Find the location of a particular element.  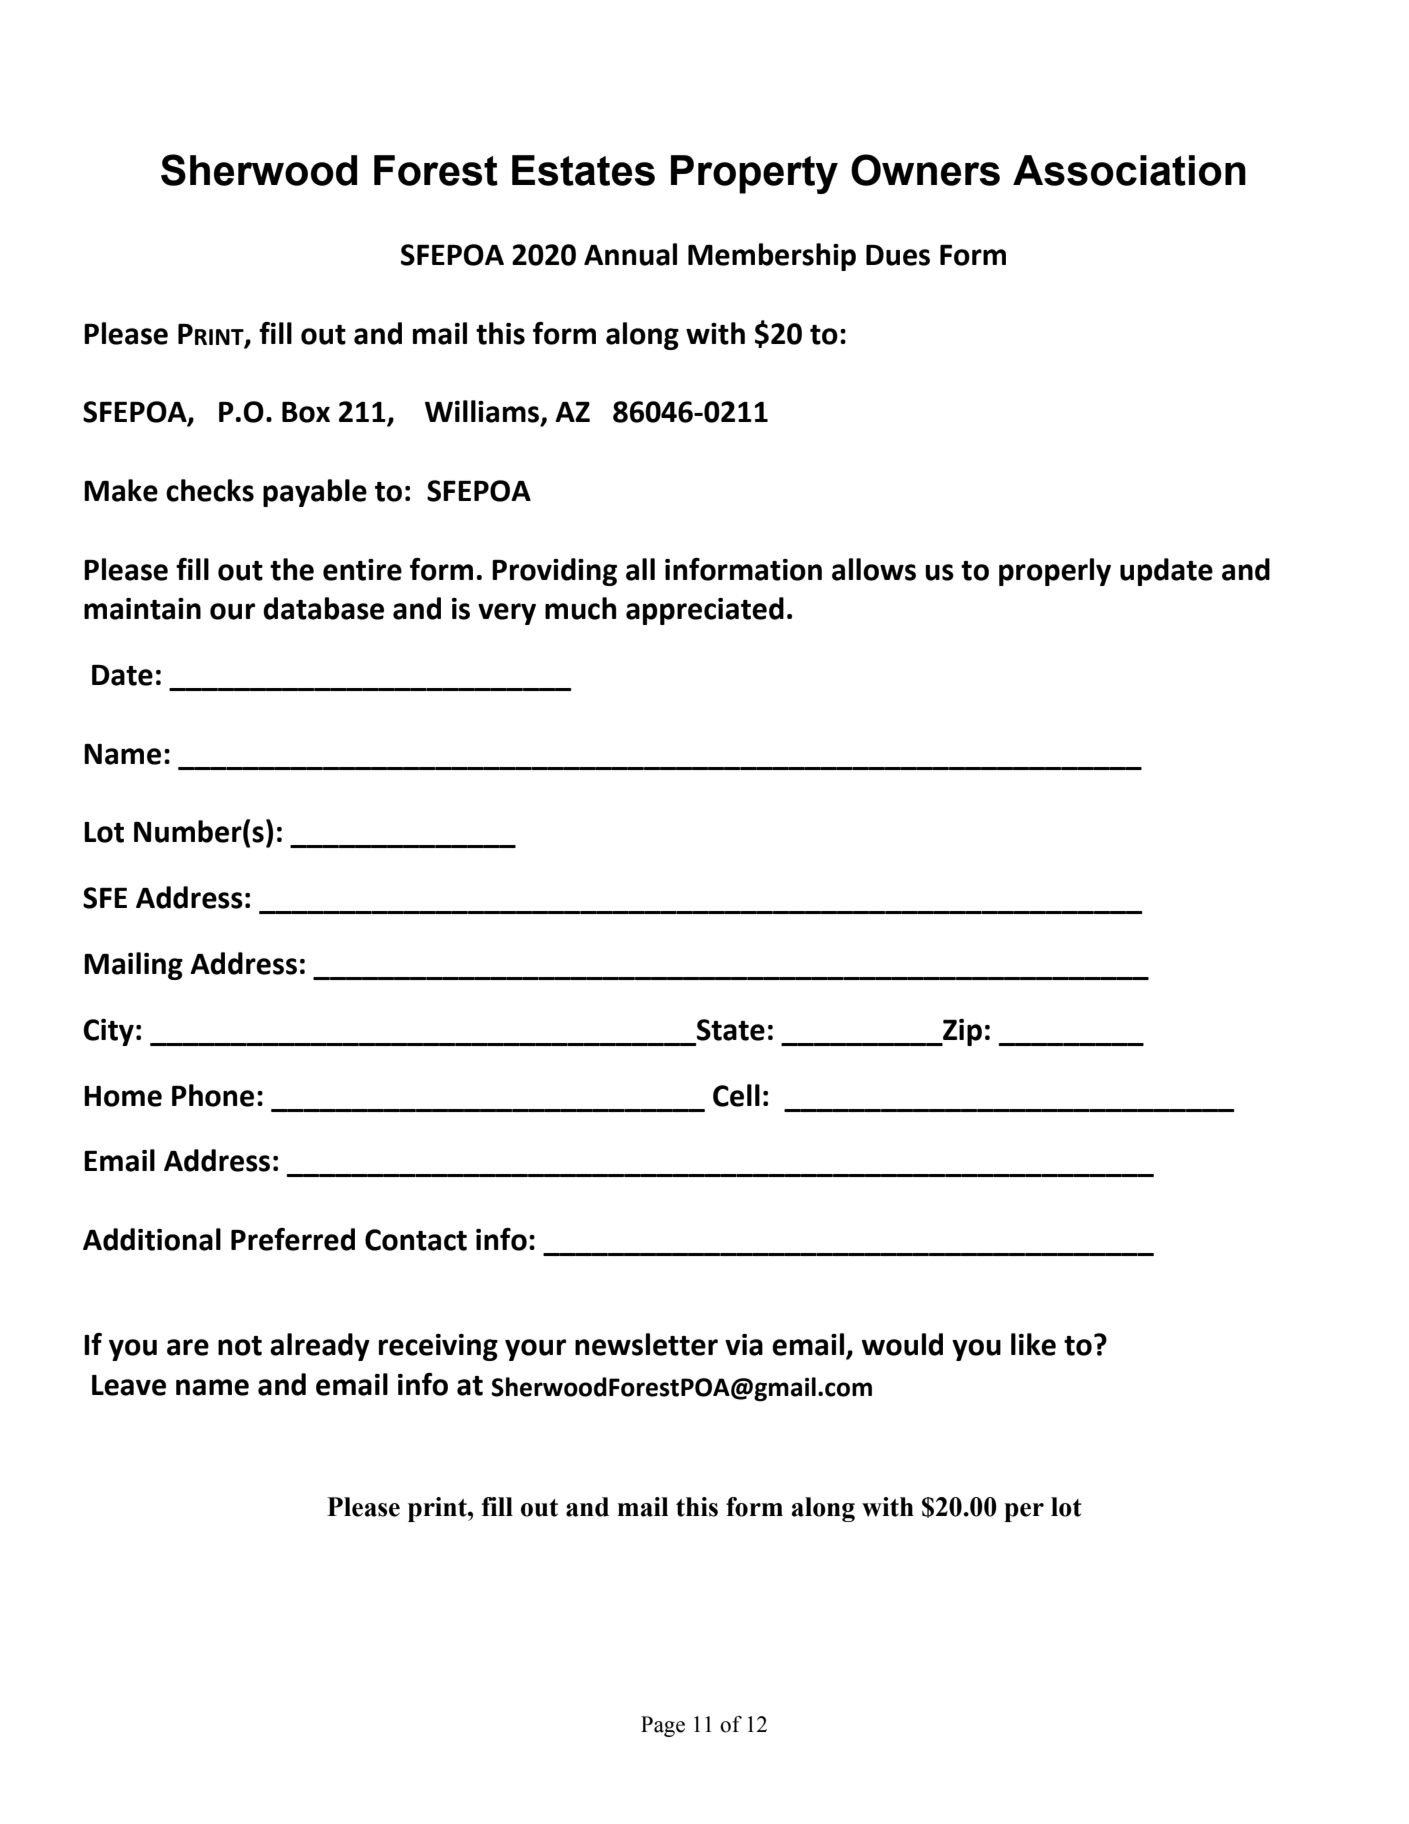

Box is located at coordinates (306, 412).
